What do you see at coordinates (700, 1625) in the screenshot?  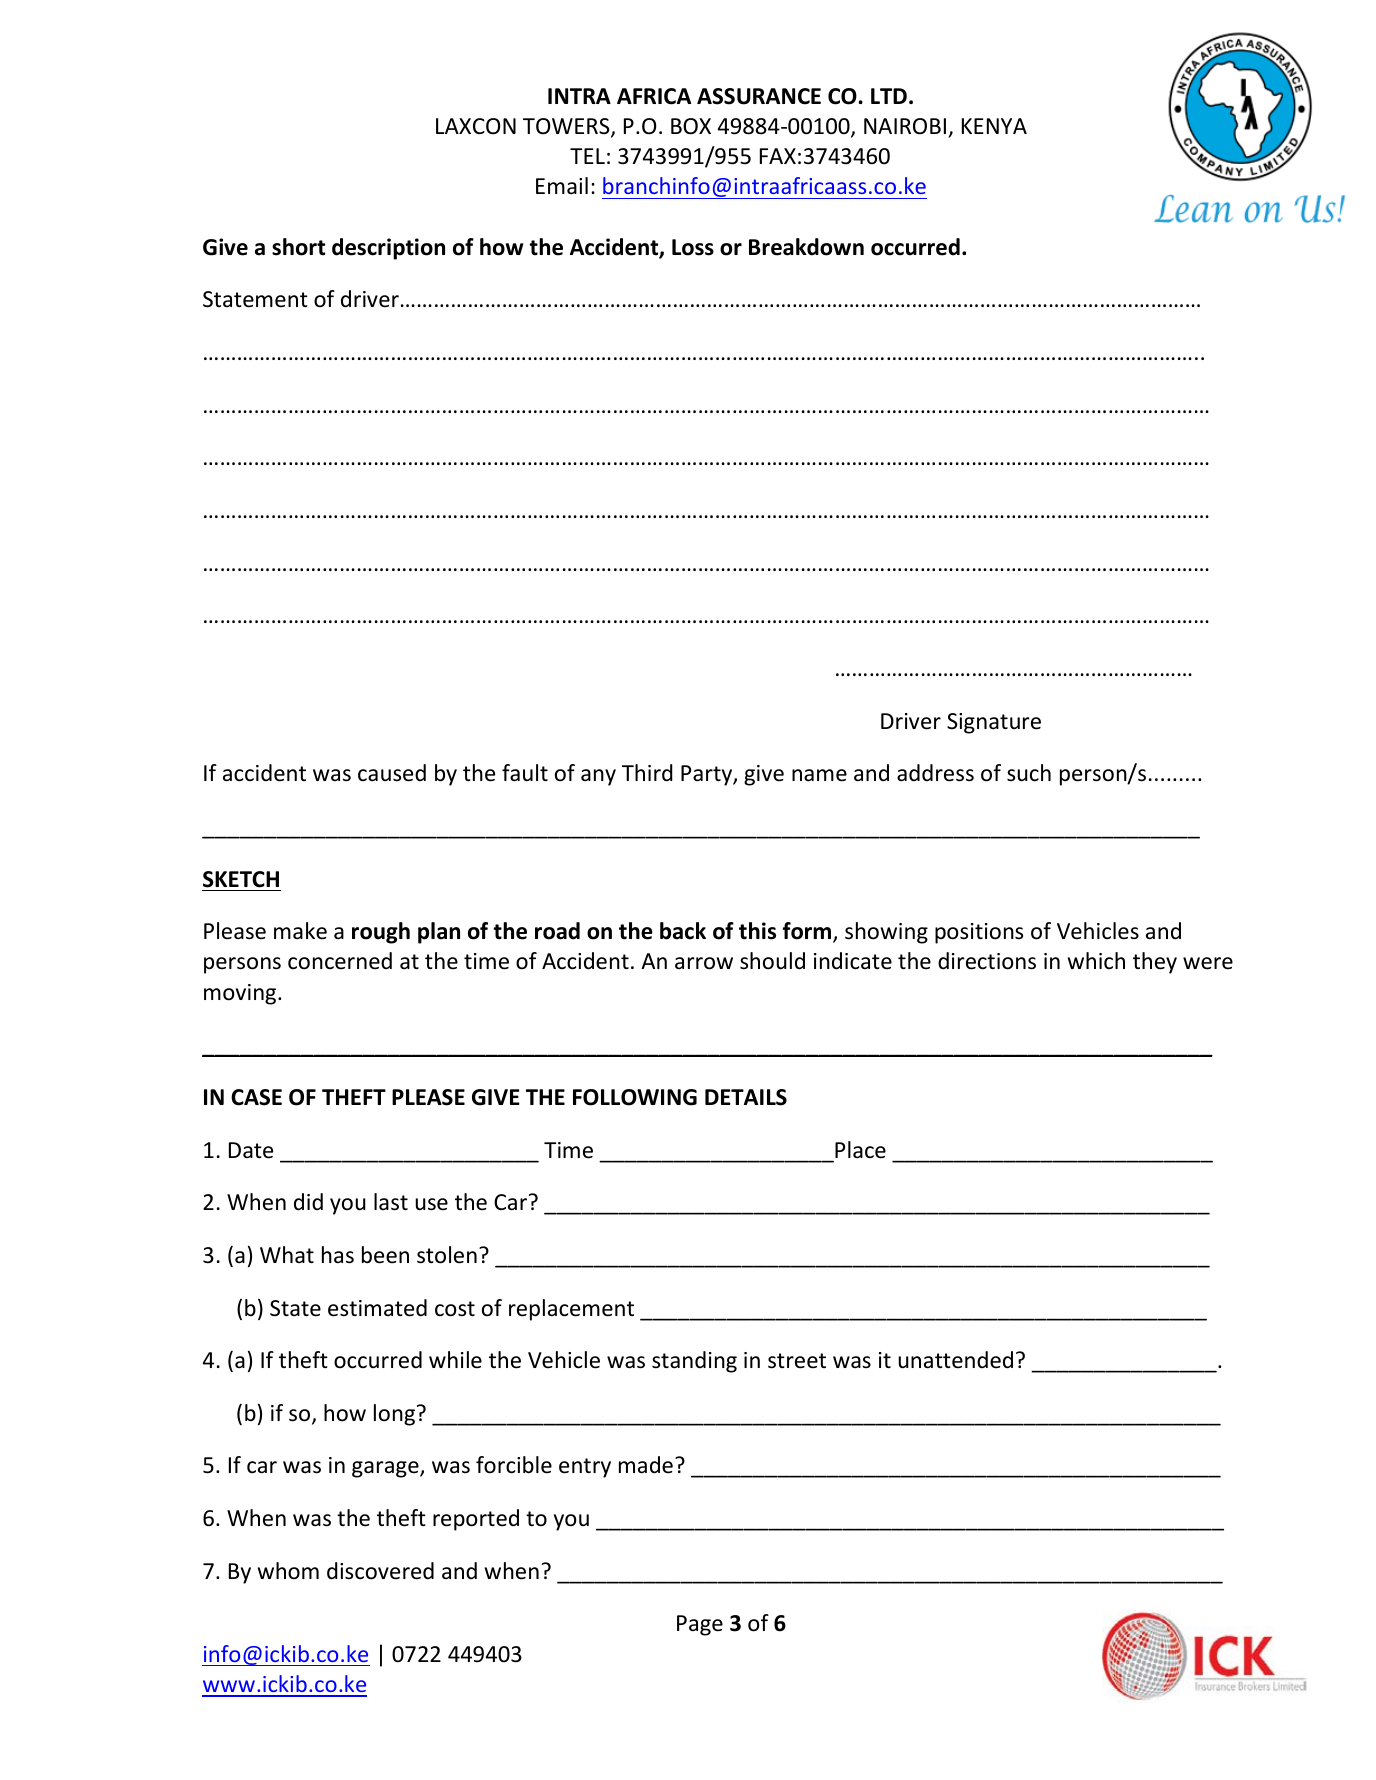 I see `Page` at bounding box center [700, 1625].
